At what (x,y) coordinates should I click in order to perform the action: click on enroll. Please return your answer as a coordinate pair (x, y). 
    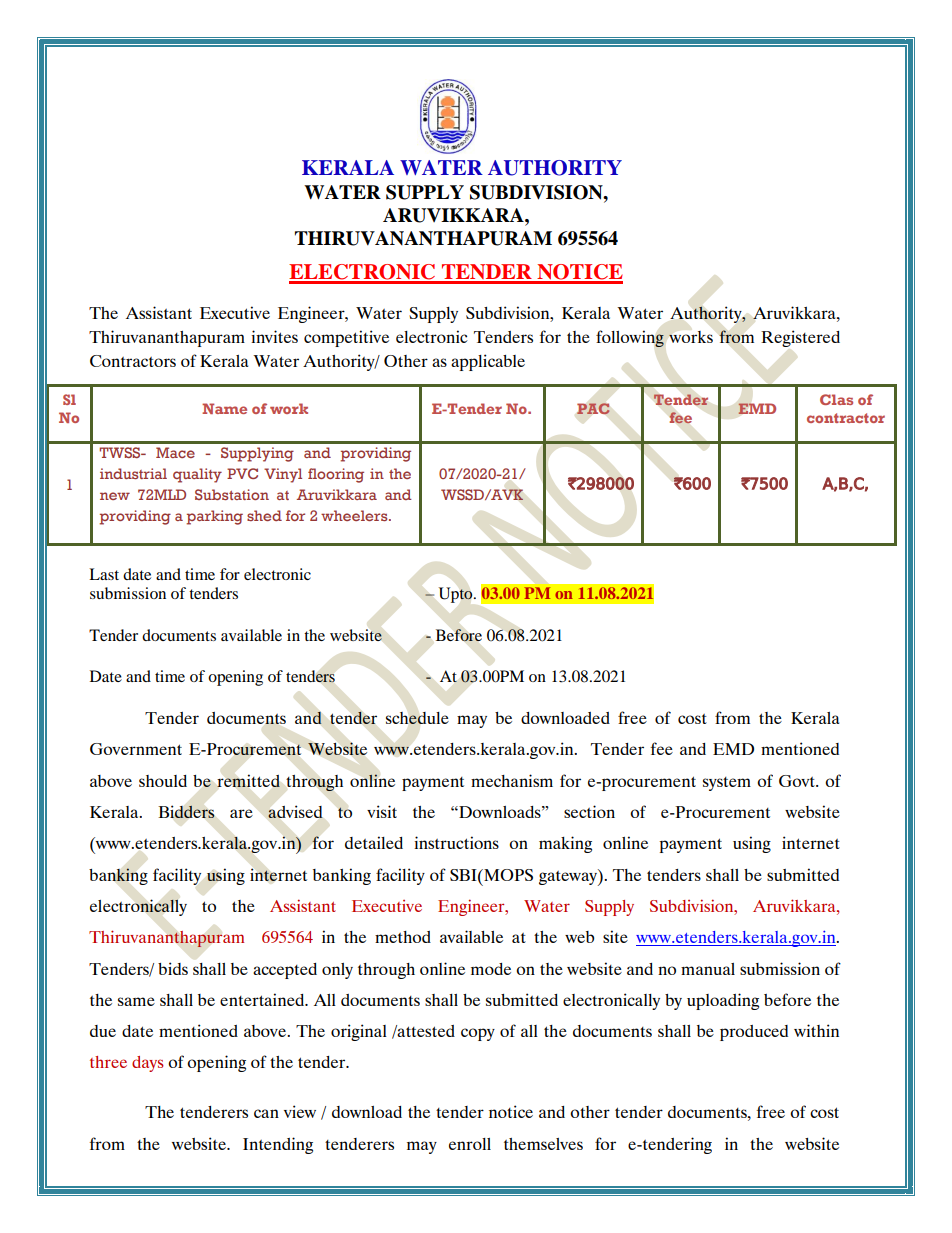
    Looking at the image, I should click on (470, 1144).
